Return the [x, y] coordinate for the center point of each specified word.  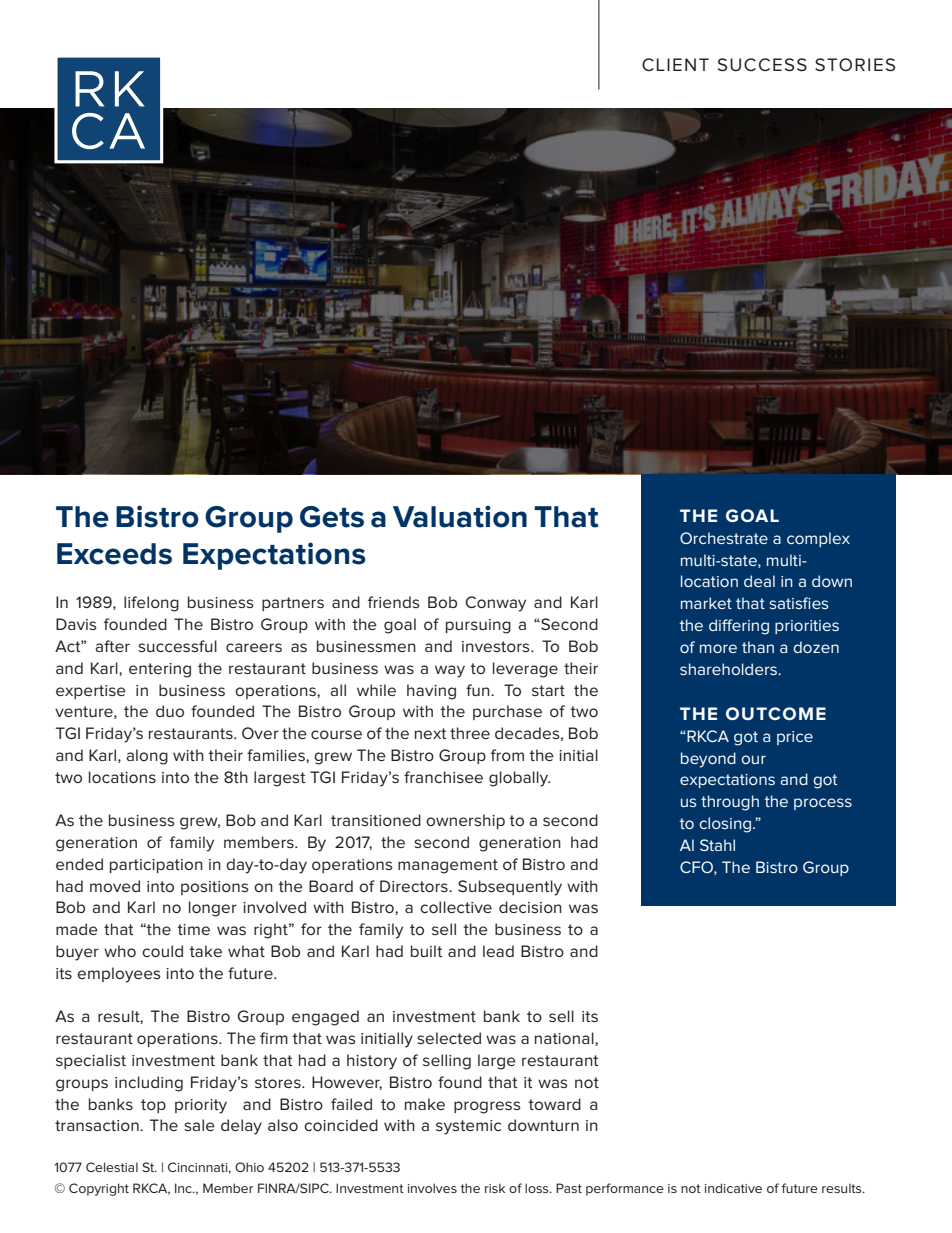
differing [739, 627]
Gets [332, 517]
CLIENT [675, 64]
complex [818, 539]
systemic [468, 1127]
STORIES [855, 65]
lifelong [151, 604]
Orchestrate [724, 538]
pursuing [478, 626]
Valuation [460, 516]
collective [456, 907]
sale [199, 1125]
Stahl [717, 845]
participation [156, 866]
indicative [733, 1188]
